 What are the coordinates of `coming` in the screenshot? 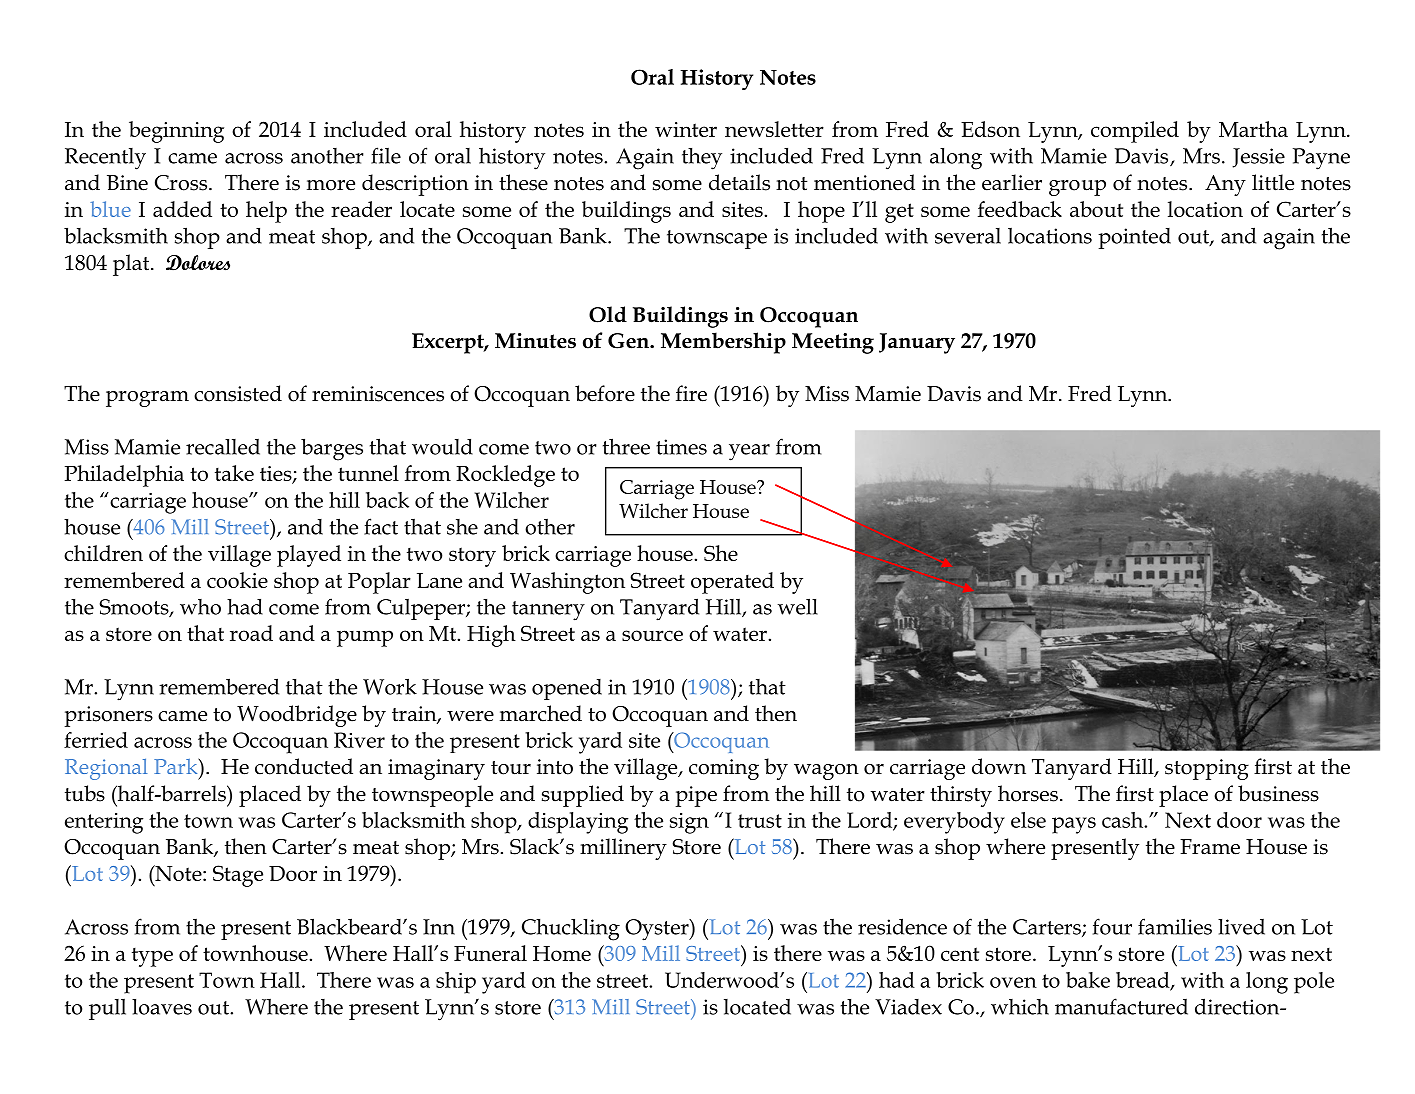 It's located at (724, 769).
